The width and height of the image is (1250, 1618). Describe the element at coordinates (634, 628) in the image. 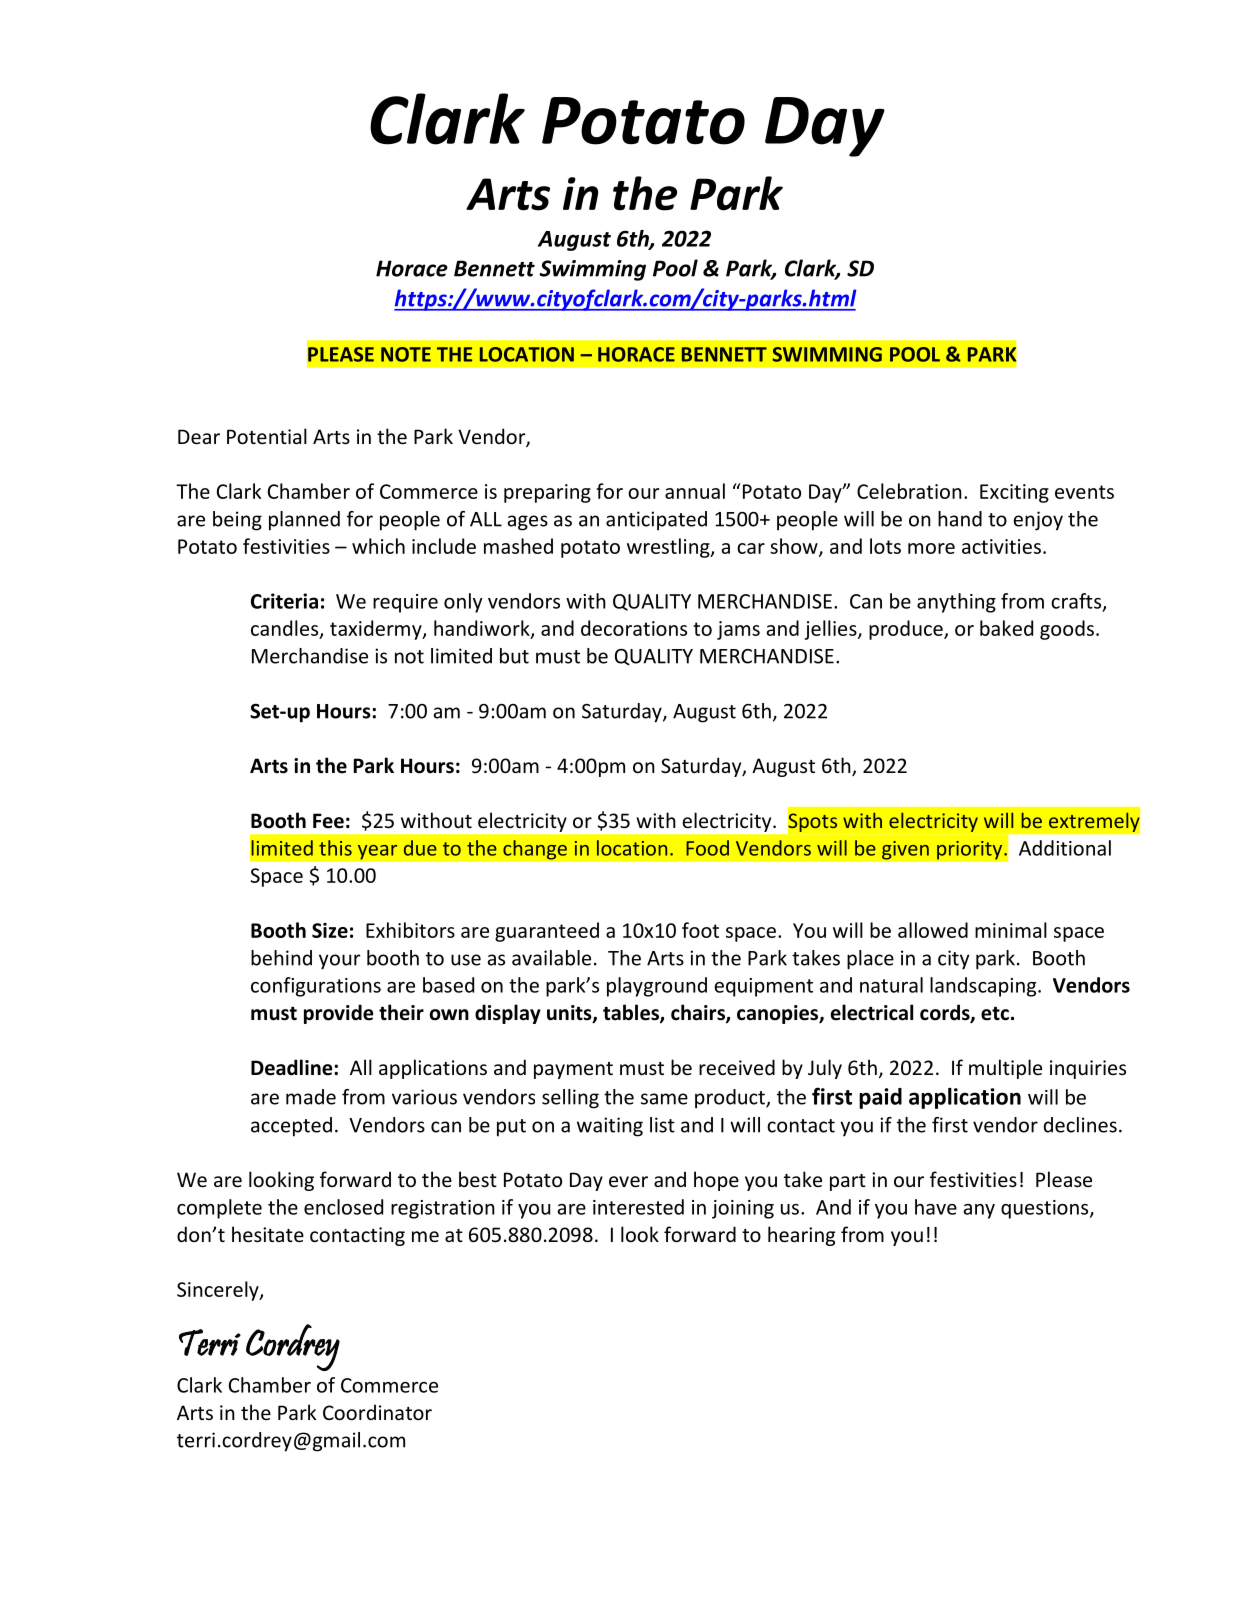

I see `decorations` at that location.
